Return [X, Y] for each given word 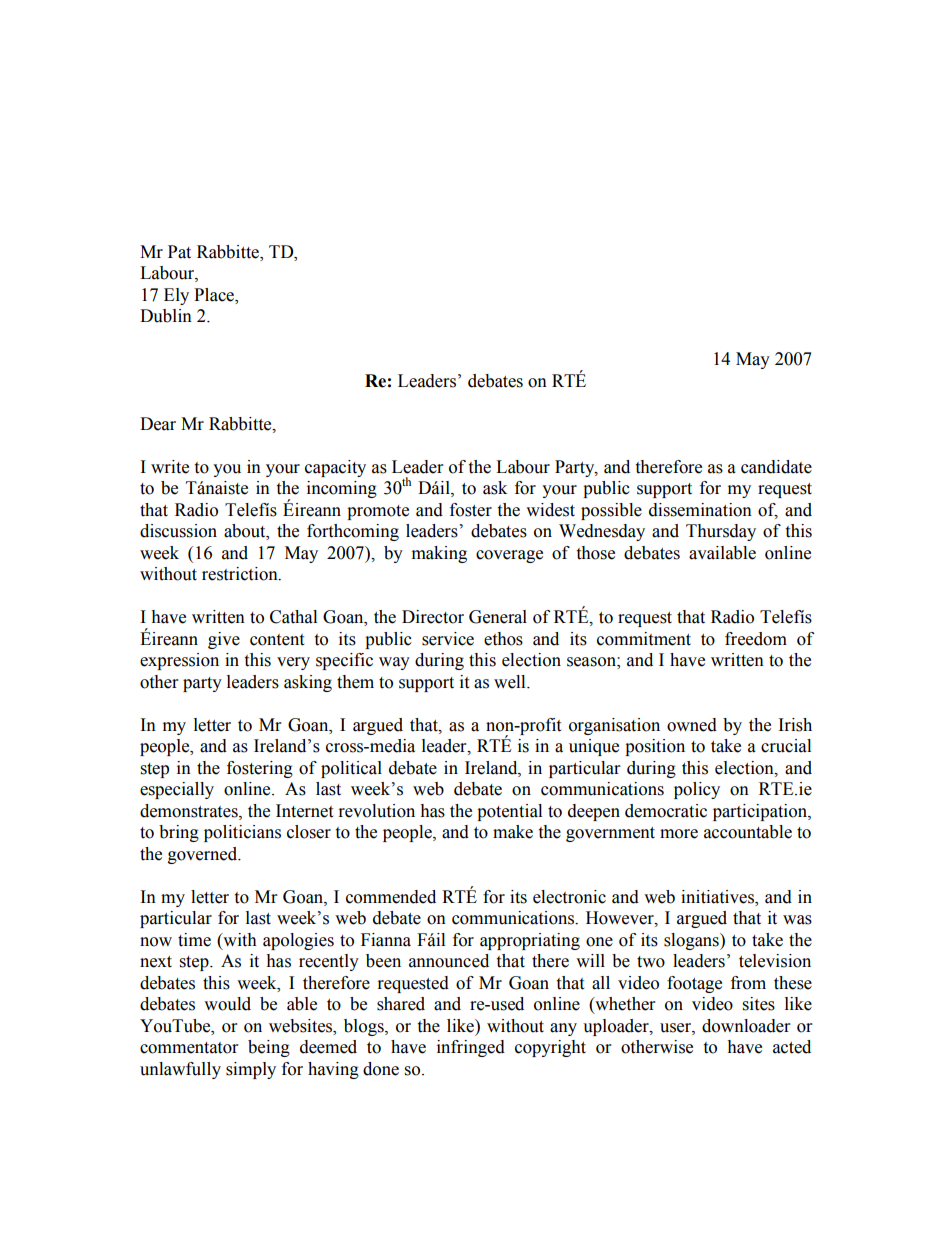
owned [692, 725]
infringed [471, 1048]
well [511, 682]
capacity [335, 468]
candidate [776, 467]
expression [179, 661]
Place [215, 296]
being [269, 1048]
